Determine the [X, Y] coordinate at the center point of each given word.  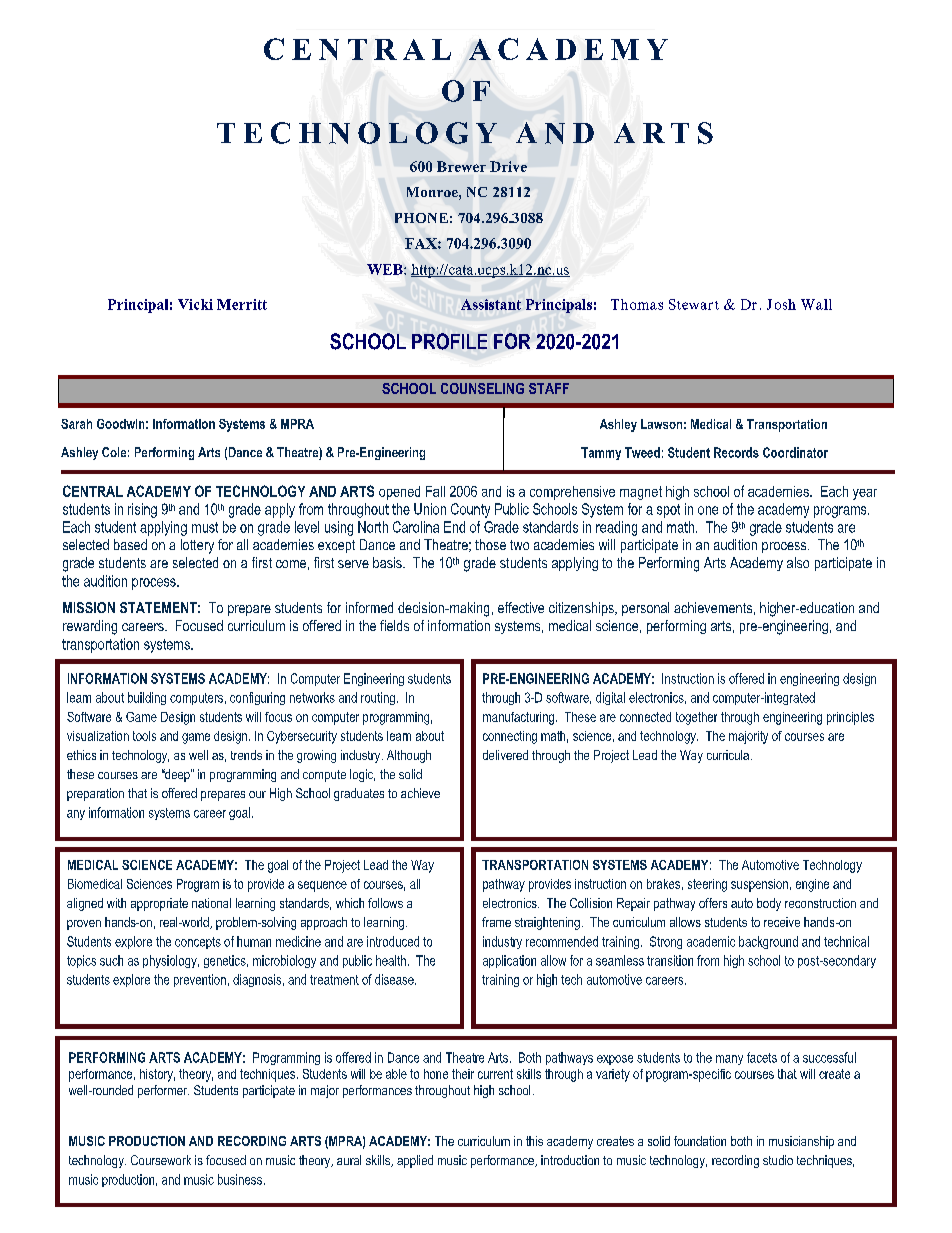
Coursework [161, 1160]
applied [415, 1161]
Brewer [461, 166]
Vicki [195, 304]
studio [778, 1160]
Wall [816, 304]
